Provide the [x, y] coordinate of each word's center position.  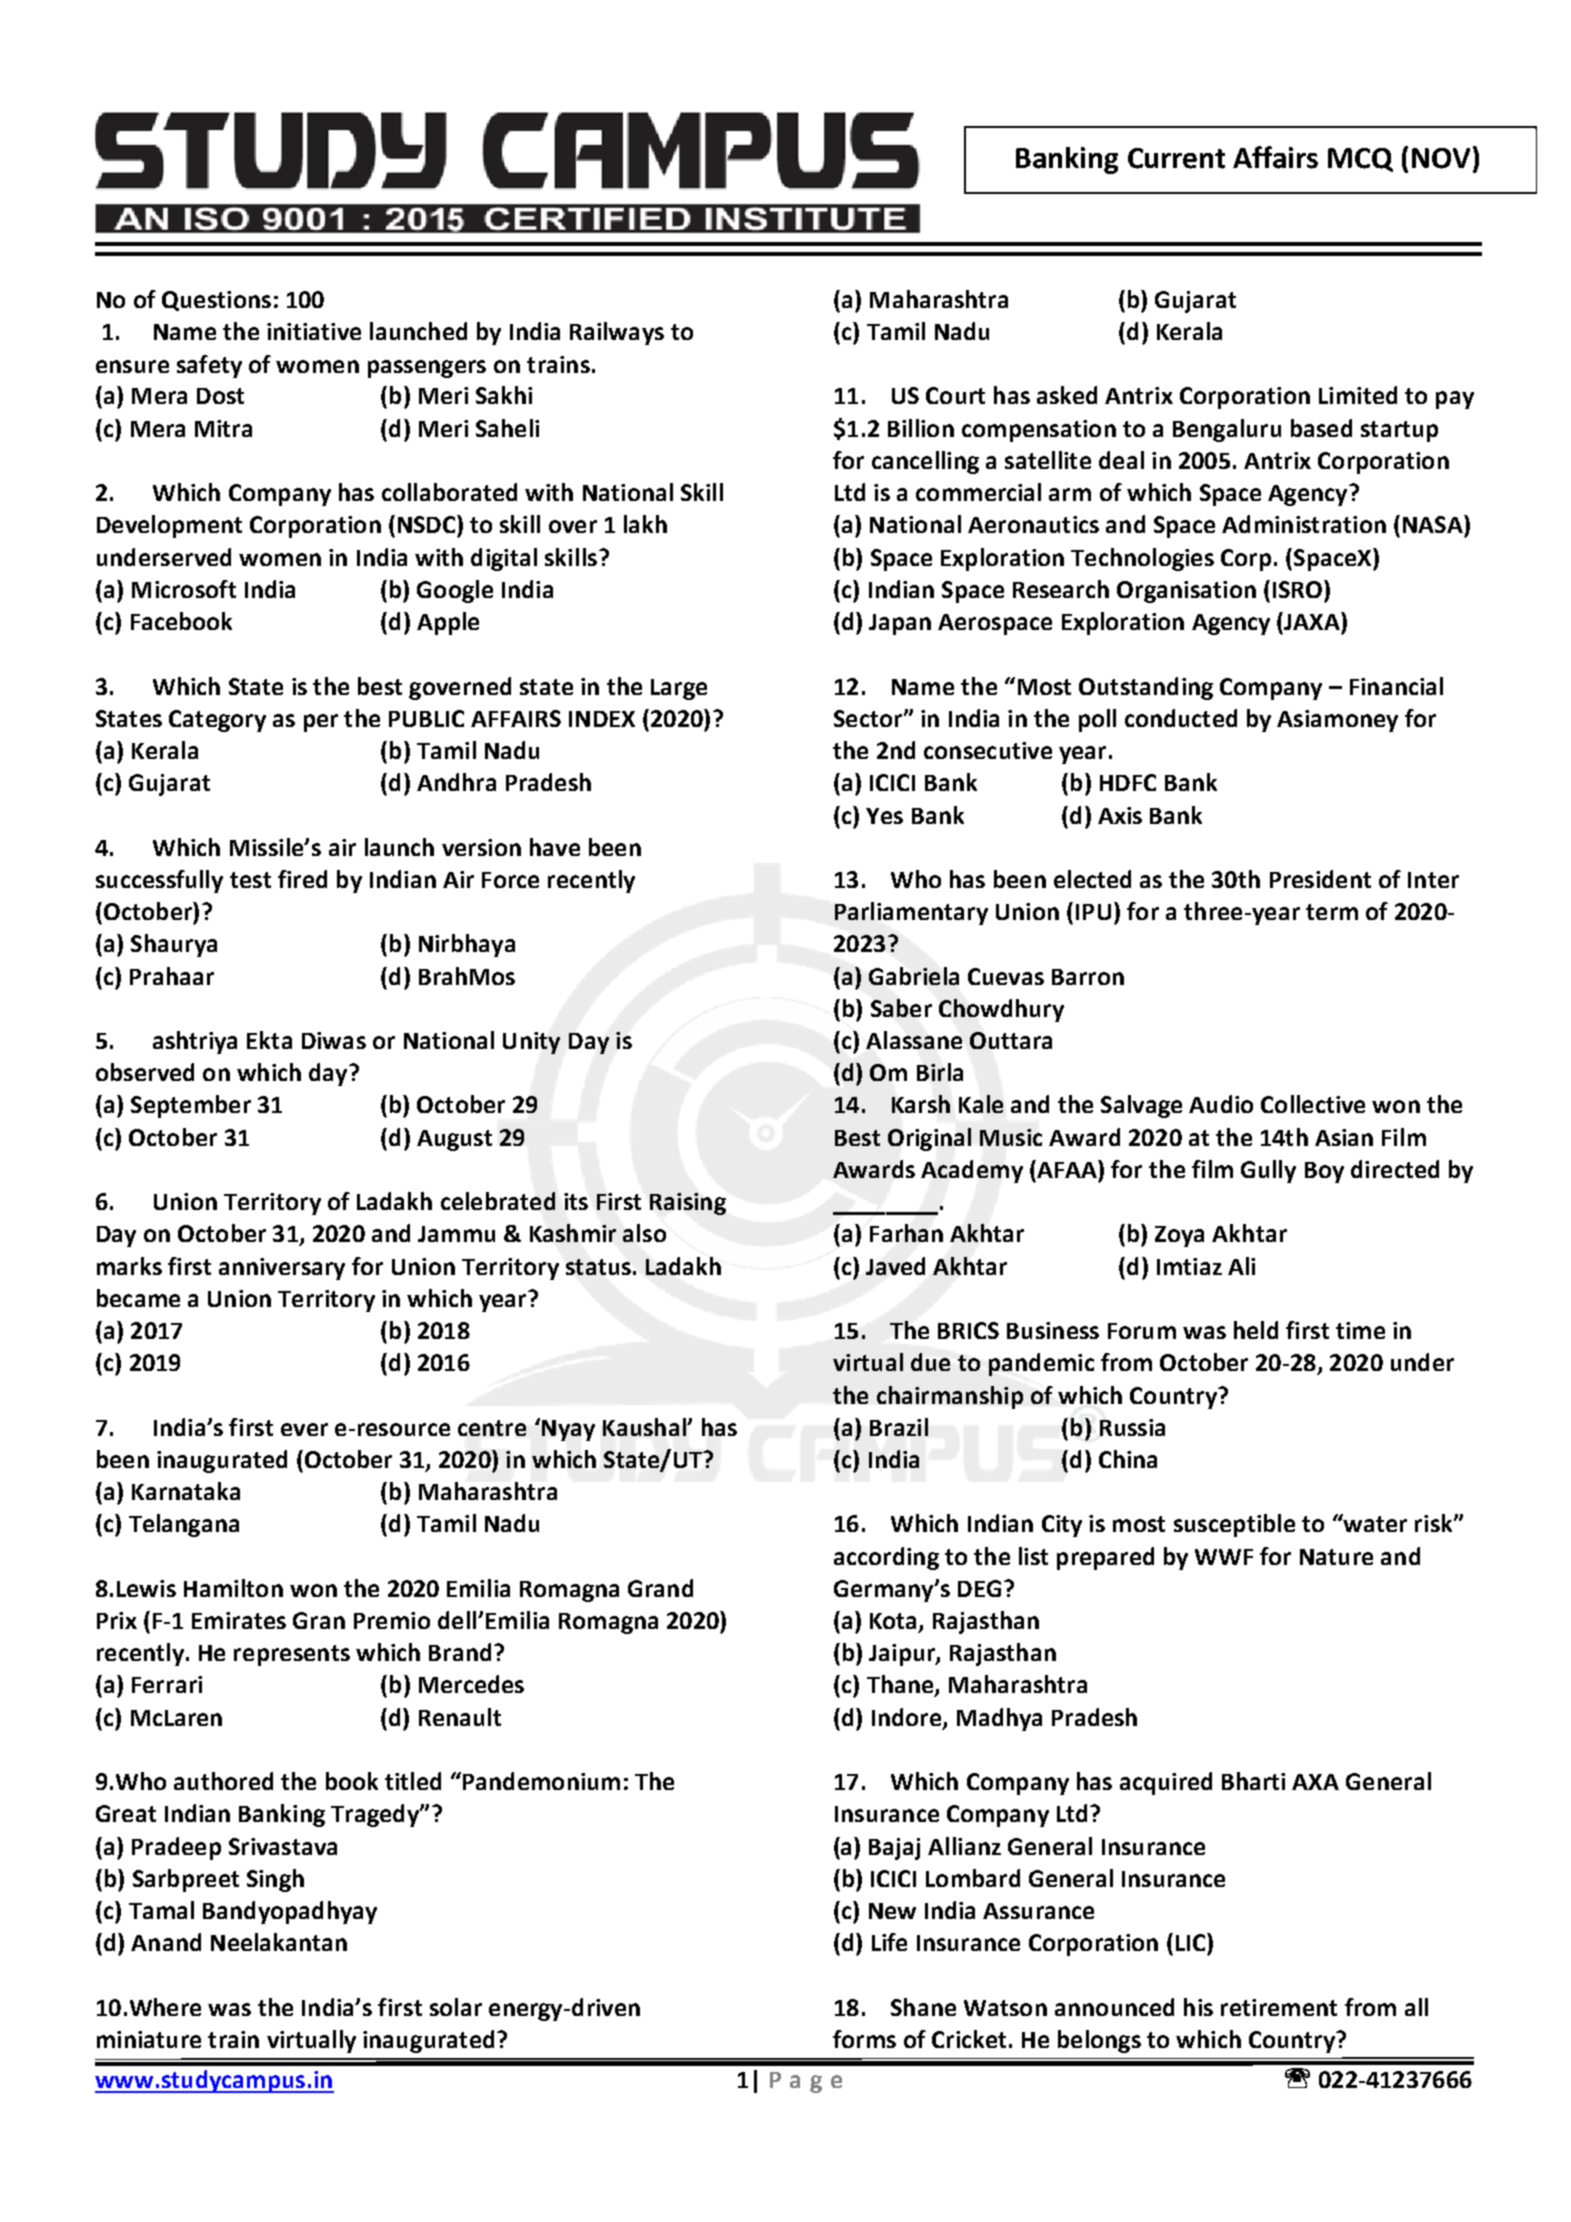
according [886, 1558]
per [321, 723]
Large [679, 689]
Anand [166, 1942]
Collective [1313, 1104]
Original [929, 1139]
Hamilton [233, 1588]
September [191, 1106]
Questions [216, 301]
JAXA [1313, 621]
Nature [1336, 1557]
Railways [617, 333]
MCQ [1360, 160]
